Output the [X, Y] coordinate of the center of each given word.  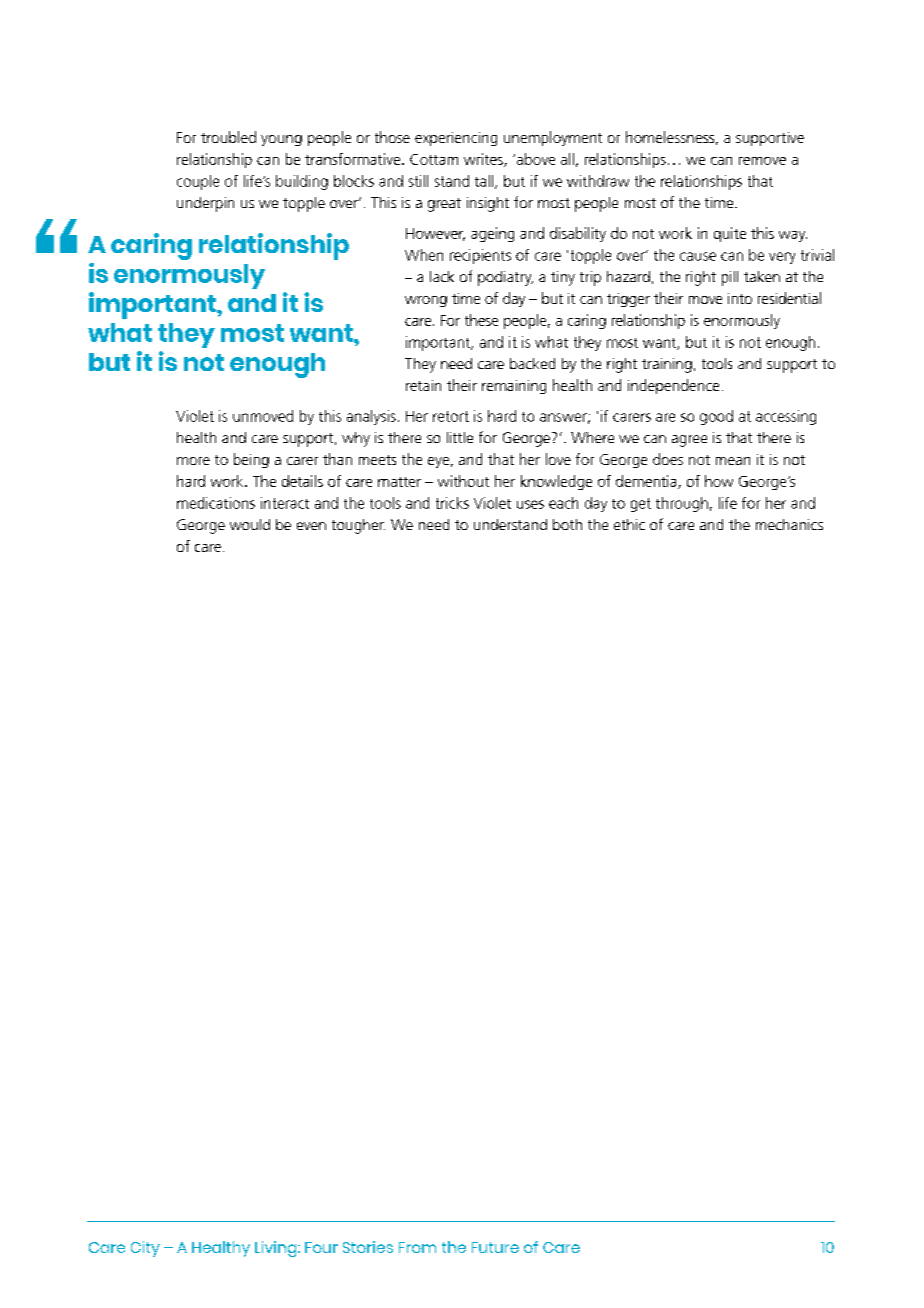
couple [198, 182]
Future [495, 1247]
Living [277, 1249]
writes [484, 160]
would [250, 524]
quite [730, 234]
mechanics [789, 524]
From [417, 1247]
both [567, 524]
